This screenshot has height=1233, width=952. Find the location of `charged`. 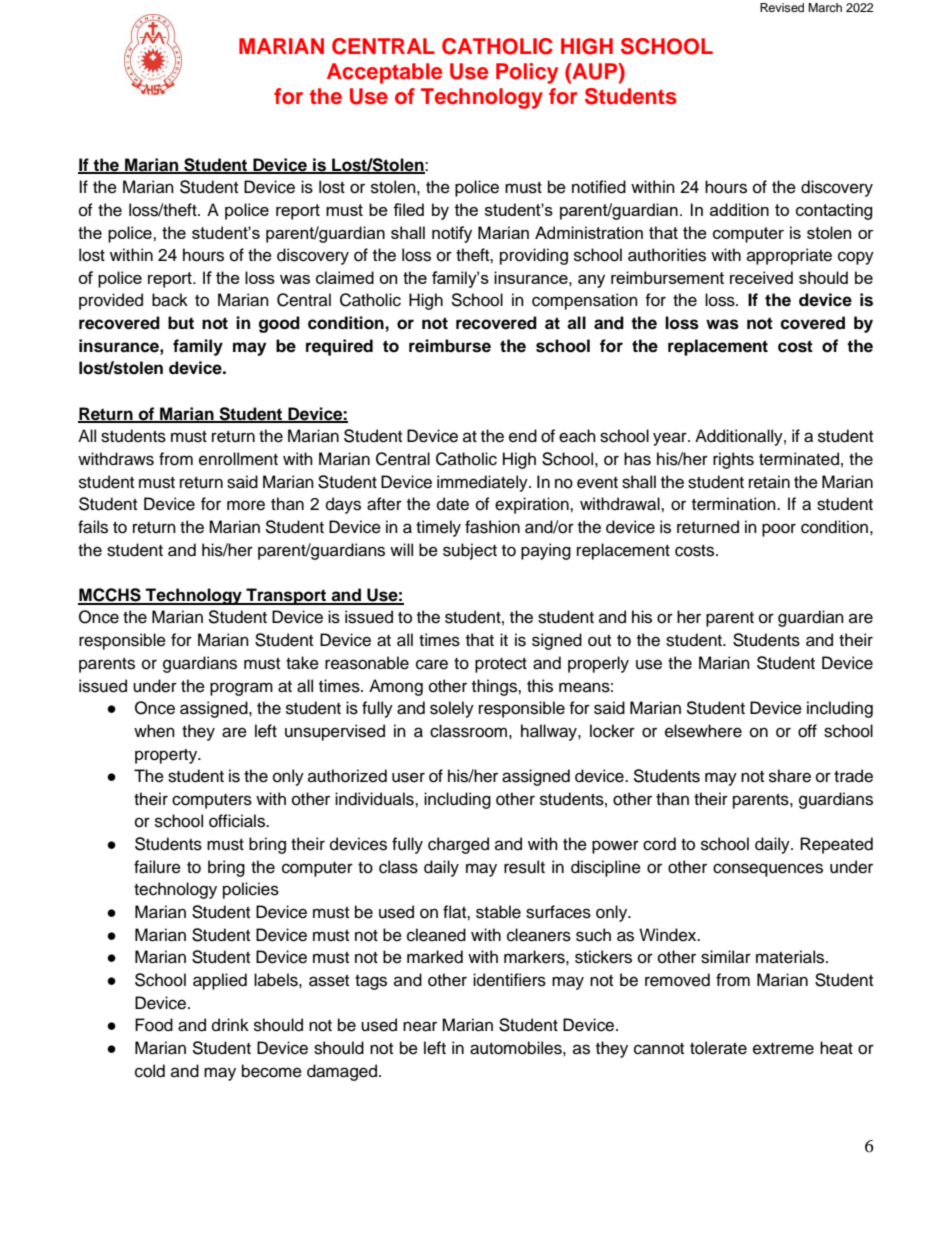

charged is located at coordinates (458, 845).
